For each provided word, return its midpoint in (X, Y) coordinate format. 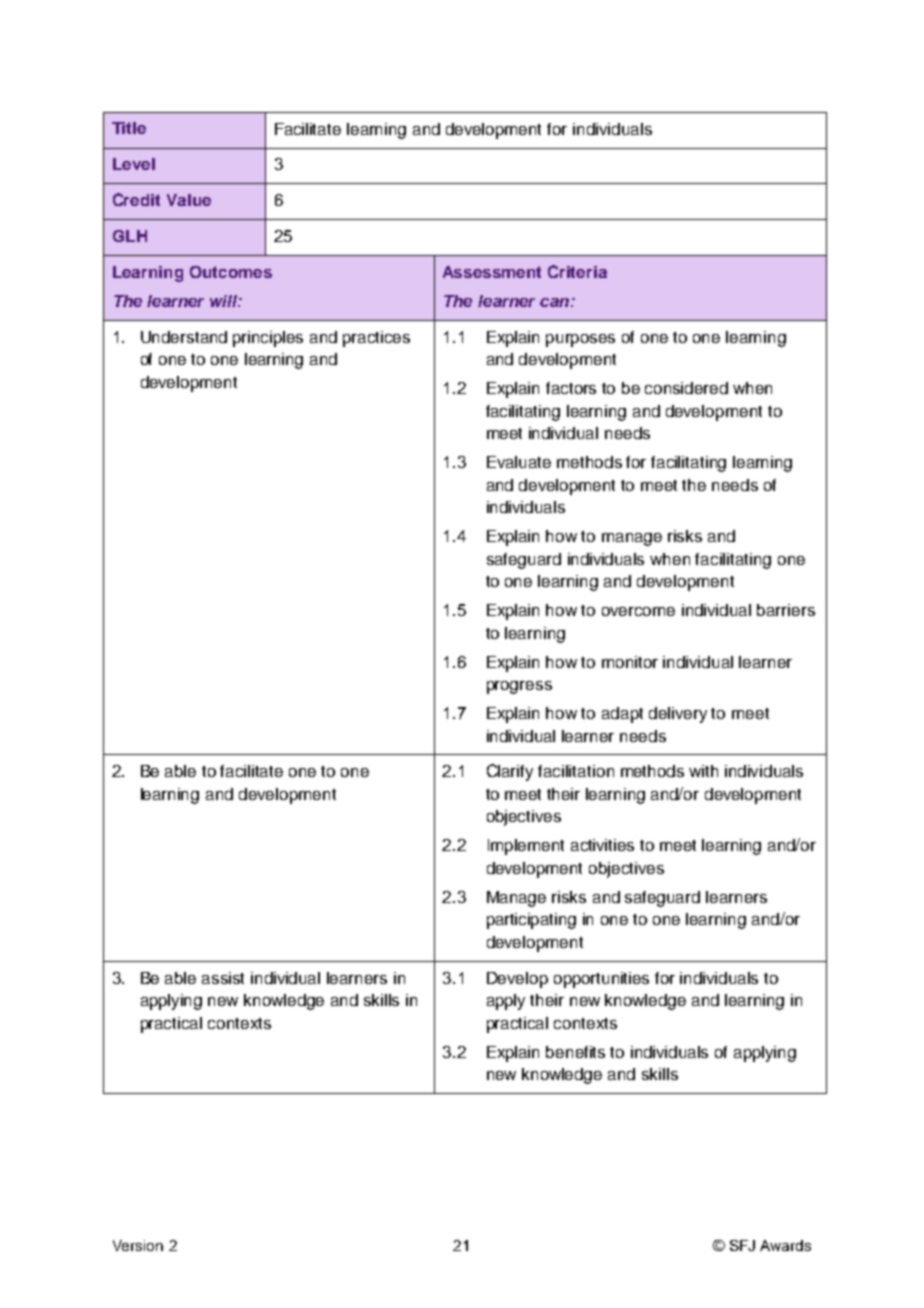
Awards (785, 1245)
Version (138, 1245)
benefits (575, 1052)
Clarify (510, 772)
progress (519, 687)
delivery (678, 715)
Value (189, 200)
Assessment (492, 272)
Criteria (577, 271)
